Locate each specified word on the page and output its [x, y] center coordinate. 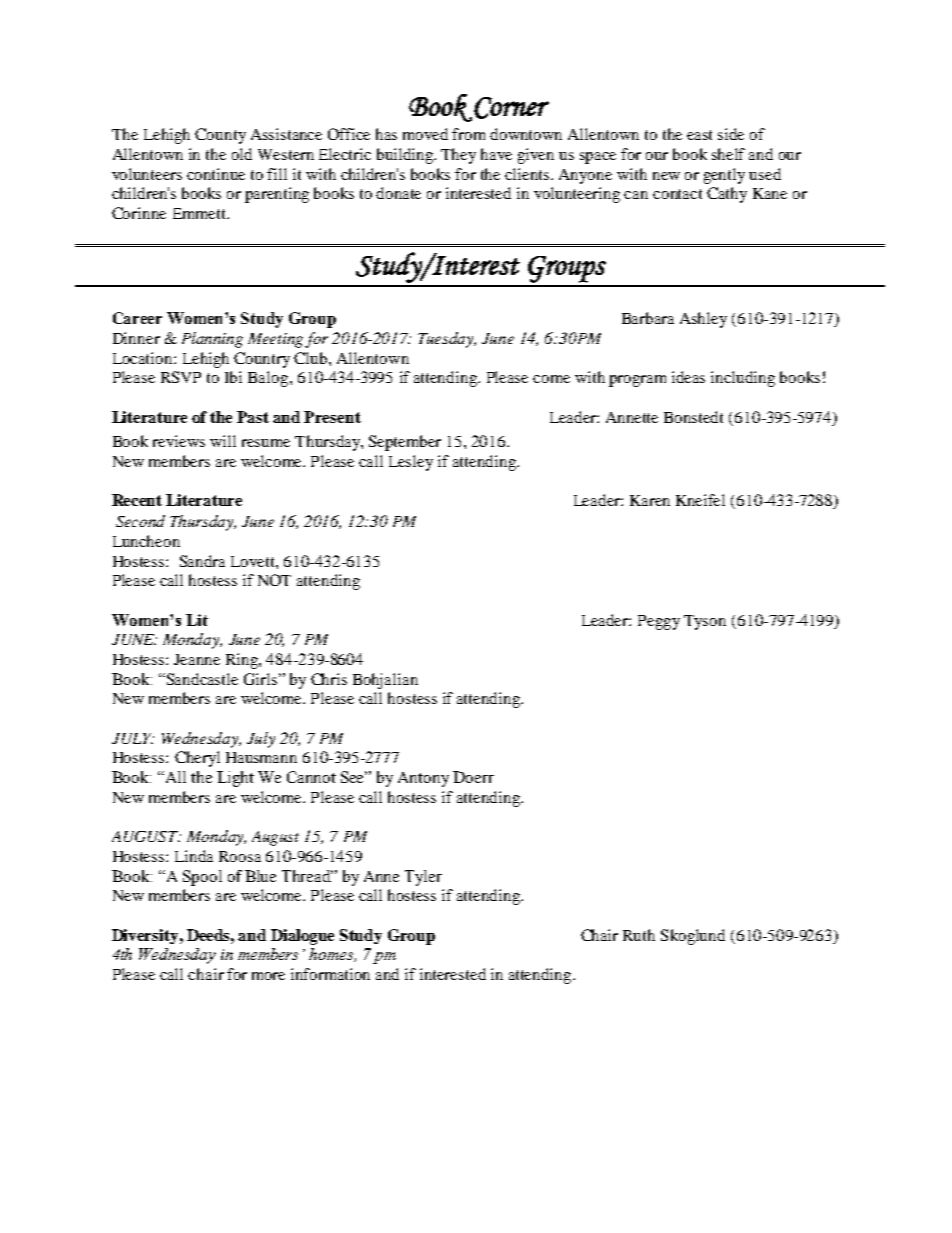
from [468, 134]
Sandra [202, 561]
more [268, 976]
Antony [423, 779]
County [220, 136]
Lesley [411, 463]
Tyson [705, 622]
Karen [650, 500]
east [699, 135]
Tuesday [447, 340]
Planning [212, 340]
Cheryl [197, 759]
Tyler [423, 878]
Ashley [703, 320]
